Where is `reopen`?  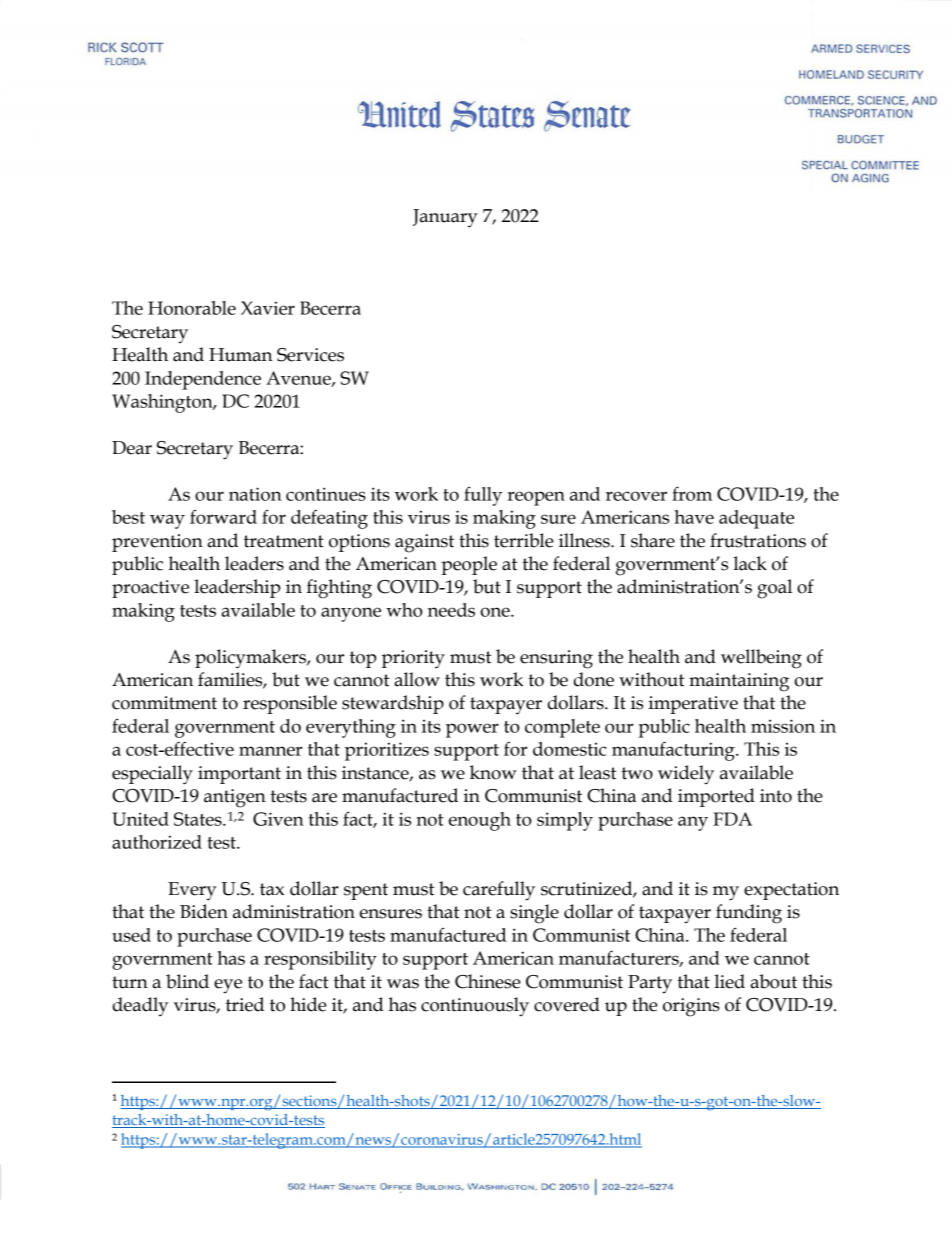
reopen is located at coordinates (536, 498).
